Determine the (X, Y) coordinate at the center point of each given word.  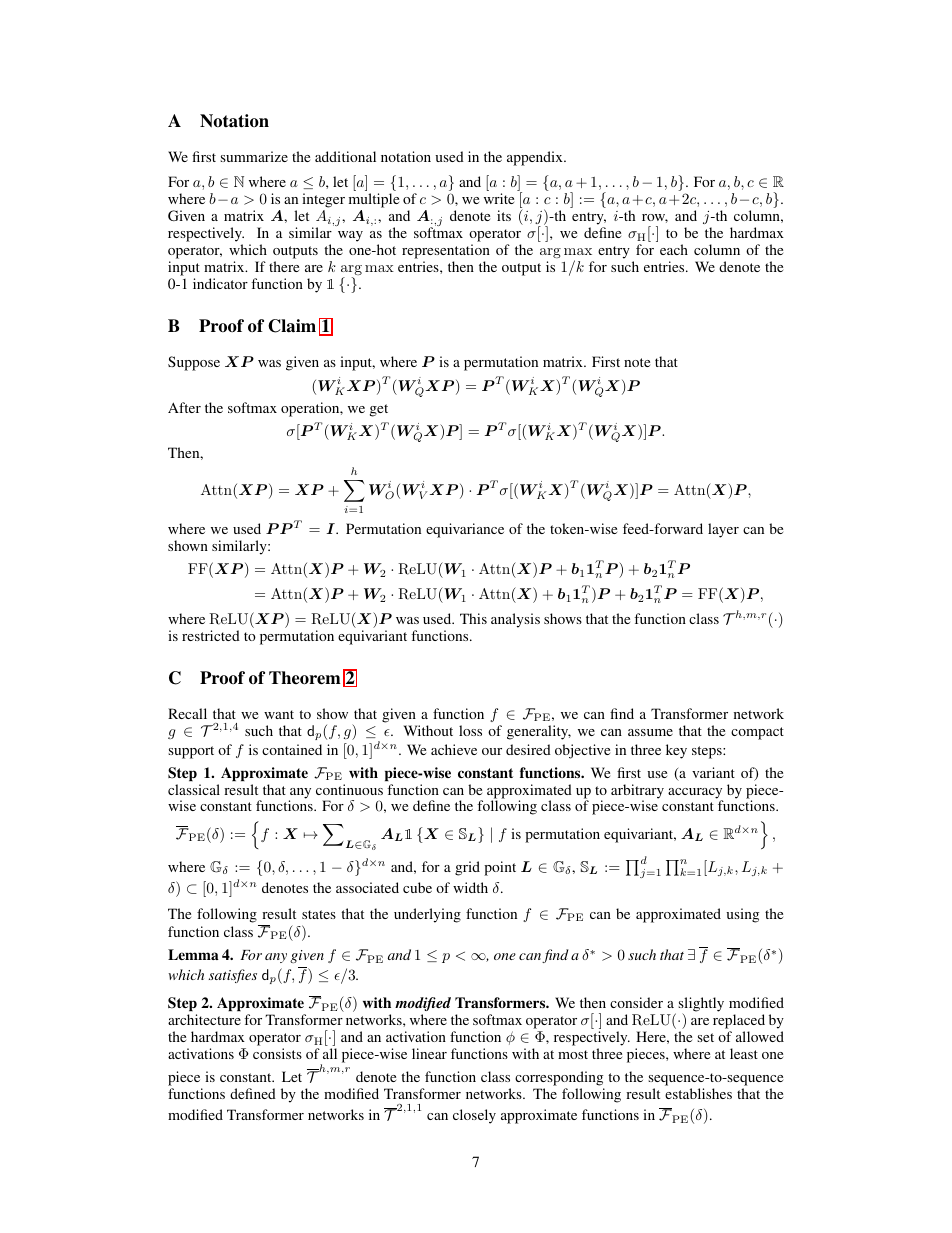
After (184, 407)
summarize (254, 156)
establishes (698, 1093)
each (674, 249)
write (499, 198)
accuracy (695, 794)
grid (467, 868)
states (319, 914)
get (379, 410)
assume (650, 732)
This (473, 618)
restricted (211, 635)
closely (474, 1116)
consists (277, 1053)
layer (723, 530)
